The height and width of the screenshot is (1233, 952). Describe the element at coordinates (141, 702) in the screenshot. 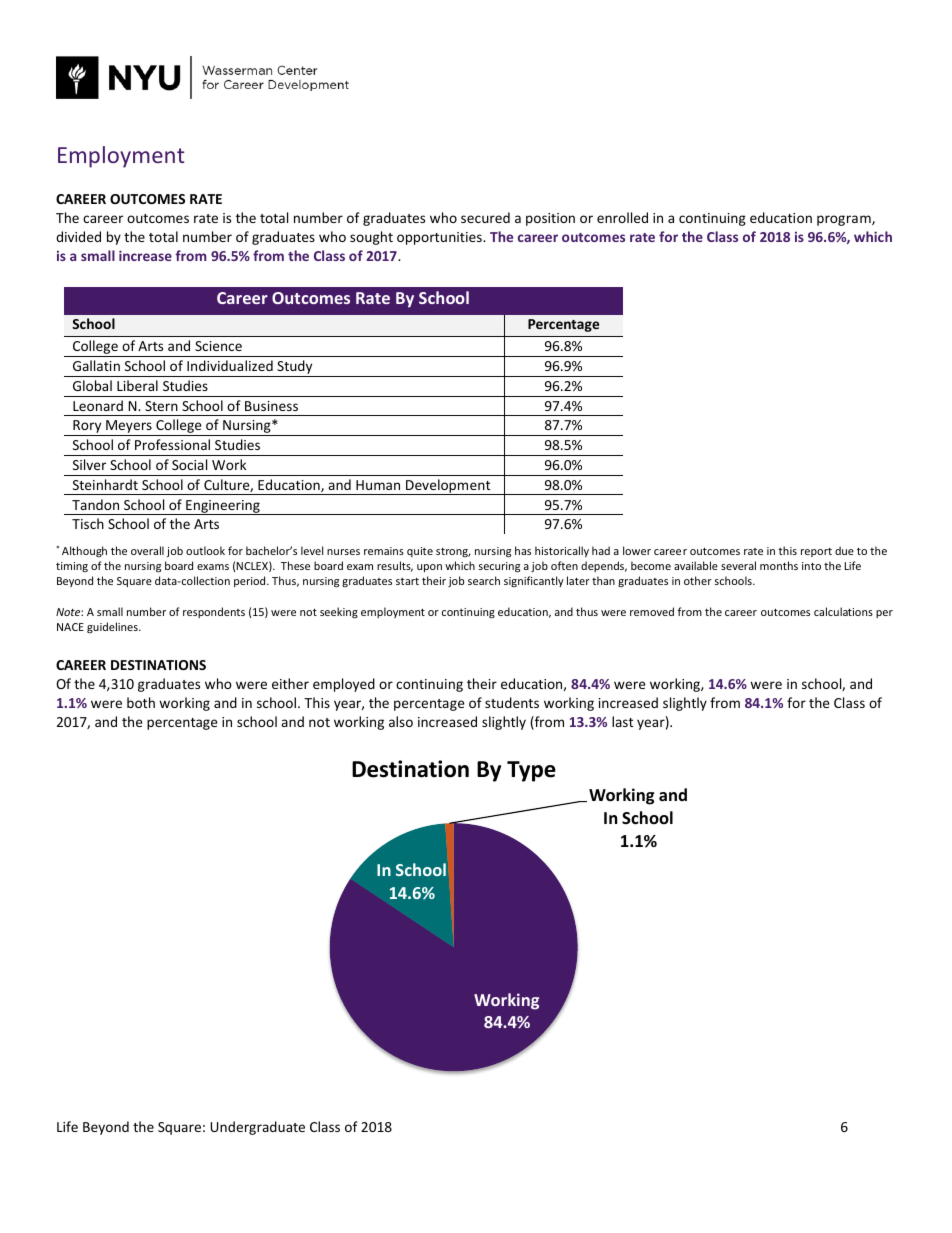

I see `both` at that location.
